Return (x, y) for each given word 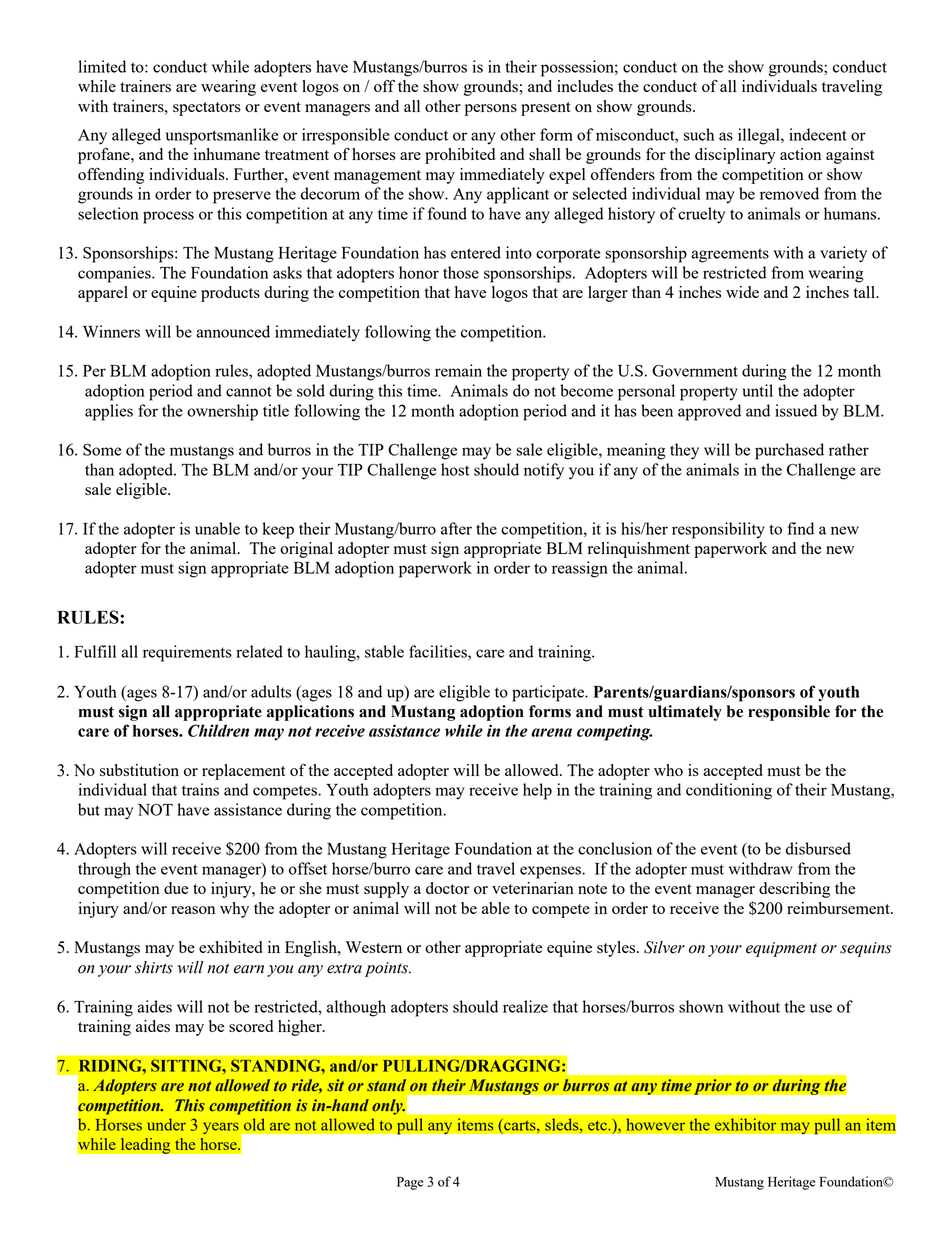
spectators (207, 109)
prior (713, 1087)
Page (410, 1183)
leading (145, 1145)
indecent (818, 134)
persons (491, 110)
